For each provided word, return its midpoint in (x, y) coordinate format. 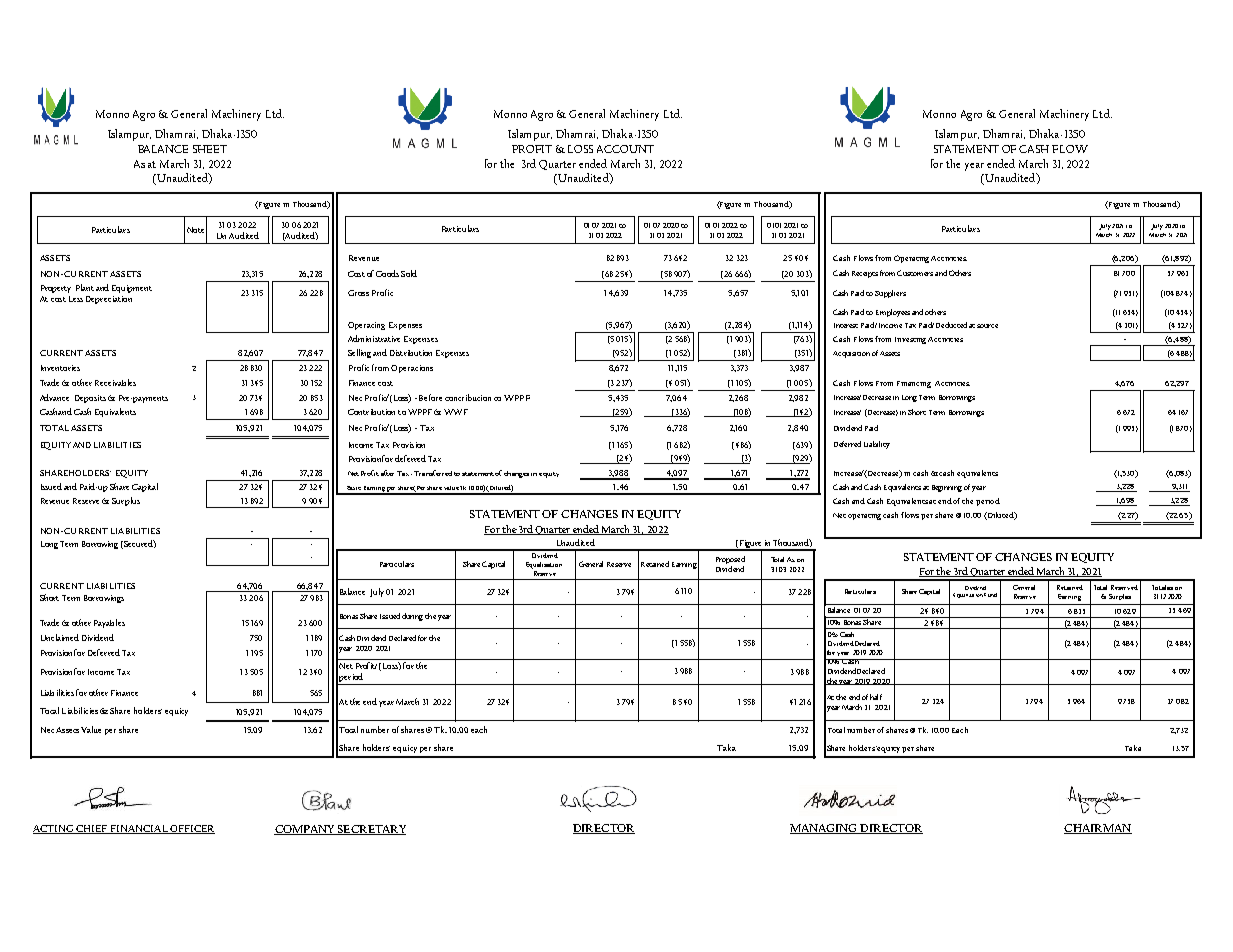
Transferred (433, 473)
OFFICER (191, 829)
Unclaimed (60, 637)
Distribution (411, 353)
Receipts (865, 274)
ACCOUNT (625, 149)
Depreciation (109, 300)
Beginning (947, 488)
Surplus (126, 501)
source (987, 326)
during (412, 617)
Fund (990, 595)
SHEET (210, 149)
